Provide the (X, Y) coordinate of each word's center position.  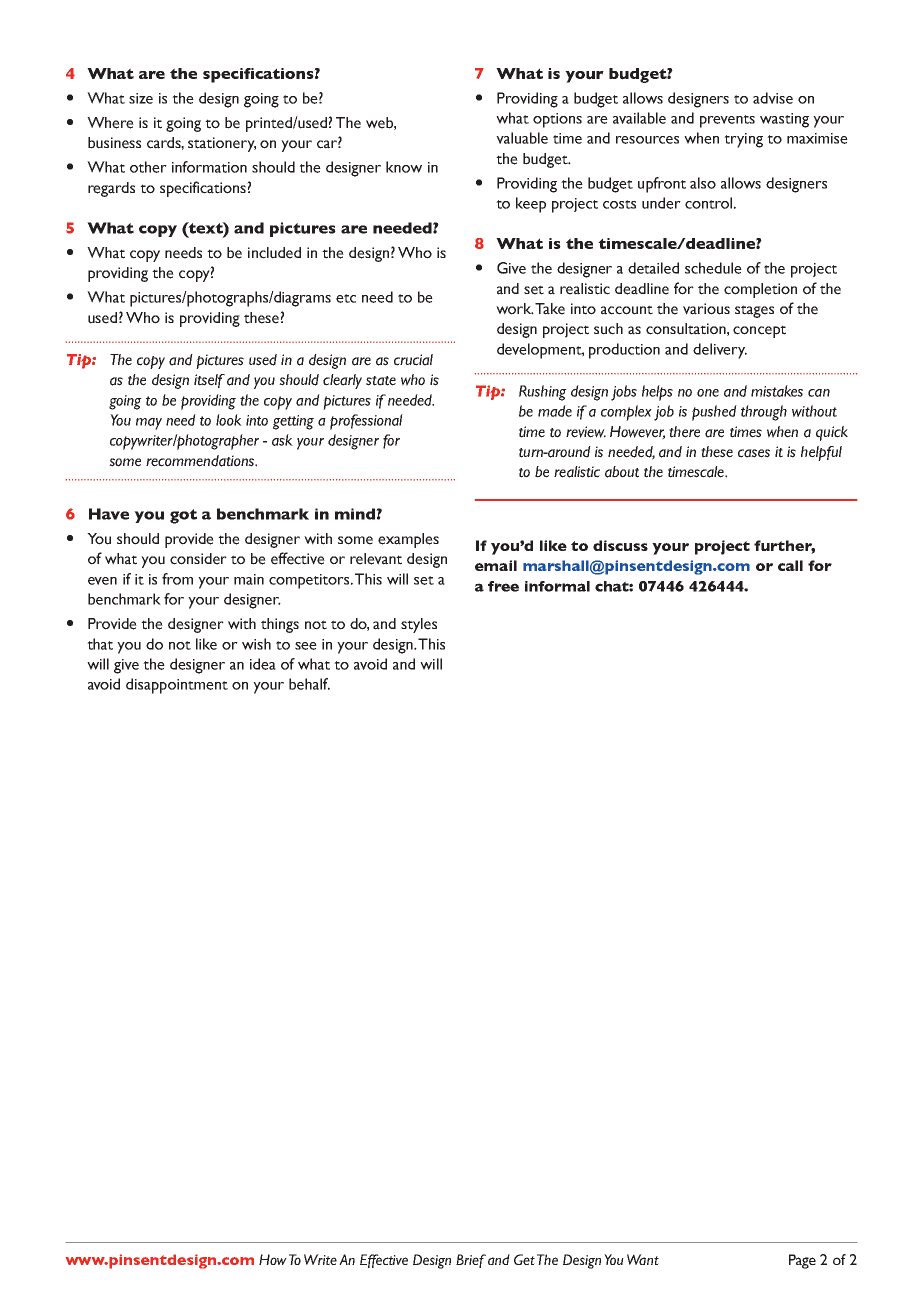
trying (743, 140)
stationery (222, 144)
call (790, 565)
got (183, 516)
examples (408, 540)
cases (754, 453)
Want (643, 1259)
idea (263, 664)
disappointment (177, 686)
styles (419, 625)
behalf (309, 684)
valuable (522, 138)
